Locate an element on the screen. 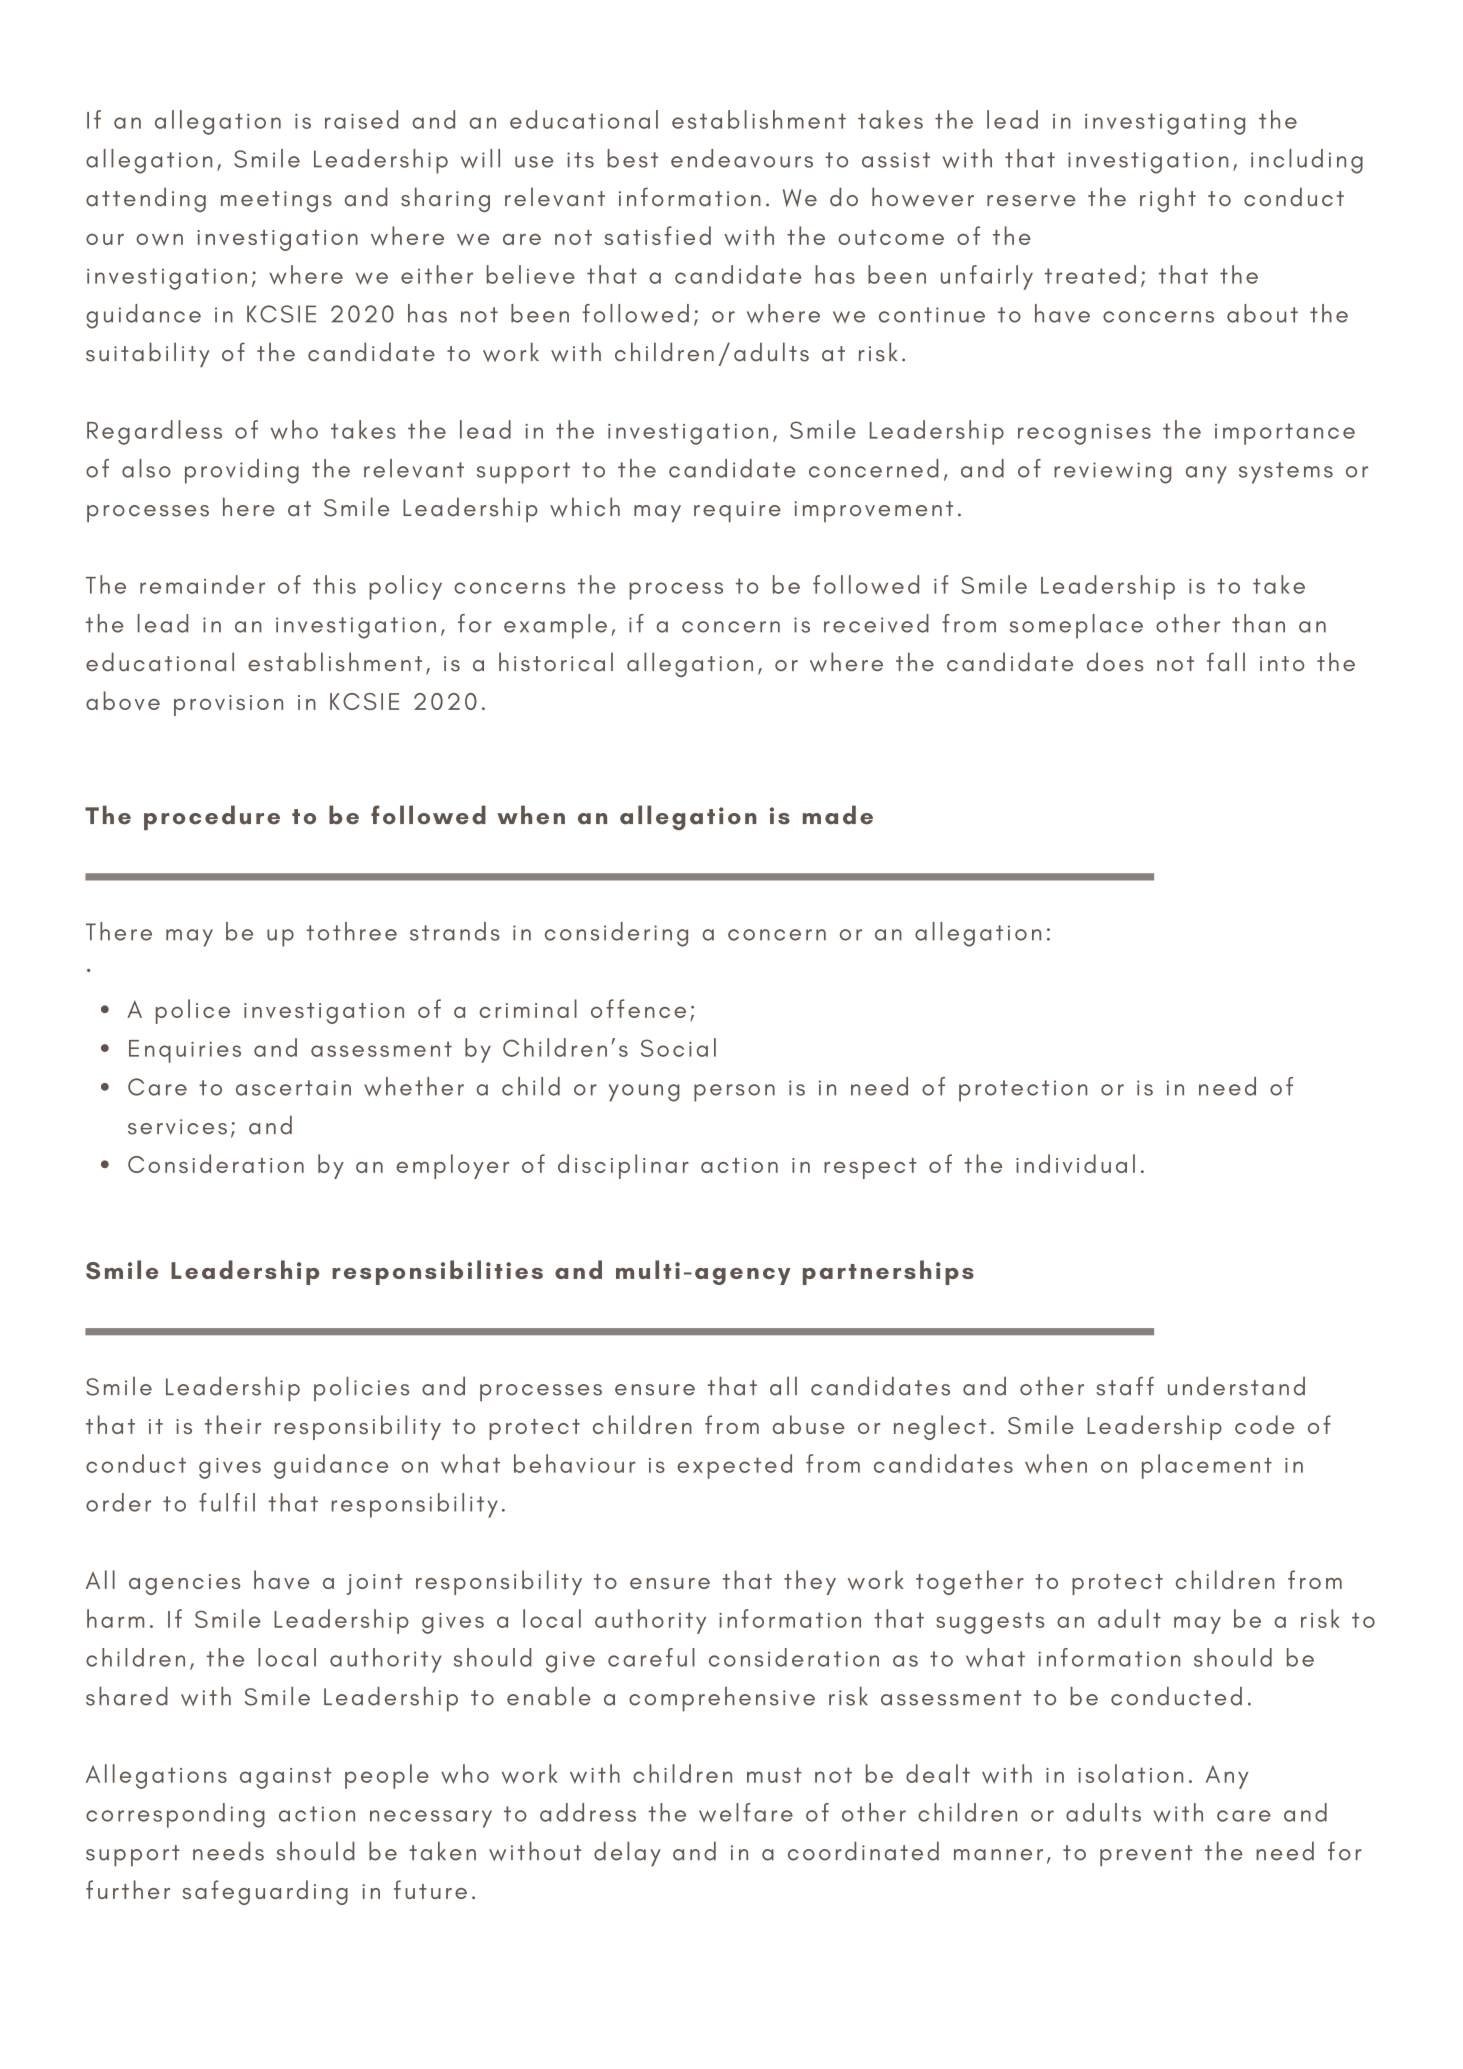 The width and height of the screenshot is (1463, 2069). individual is located at coordinates (1075, 1164).
